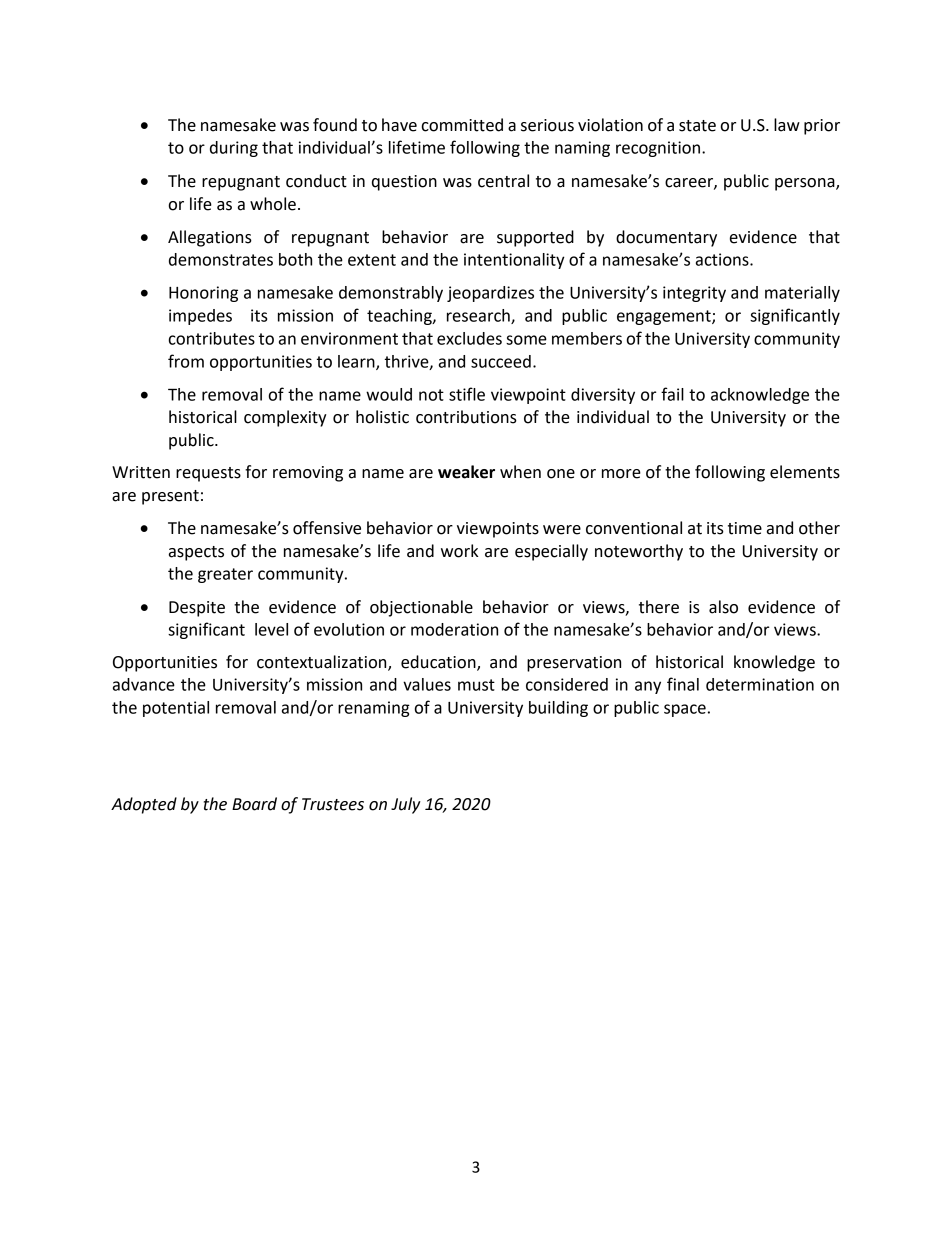 This screenshot has height=1233, width=952. What do you see at coordinates (697, 126) in the screenshot?
I see `state` at bounding box center [697, 126].
